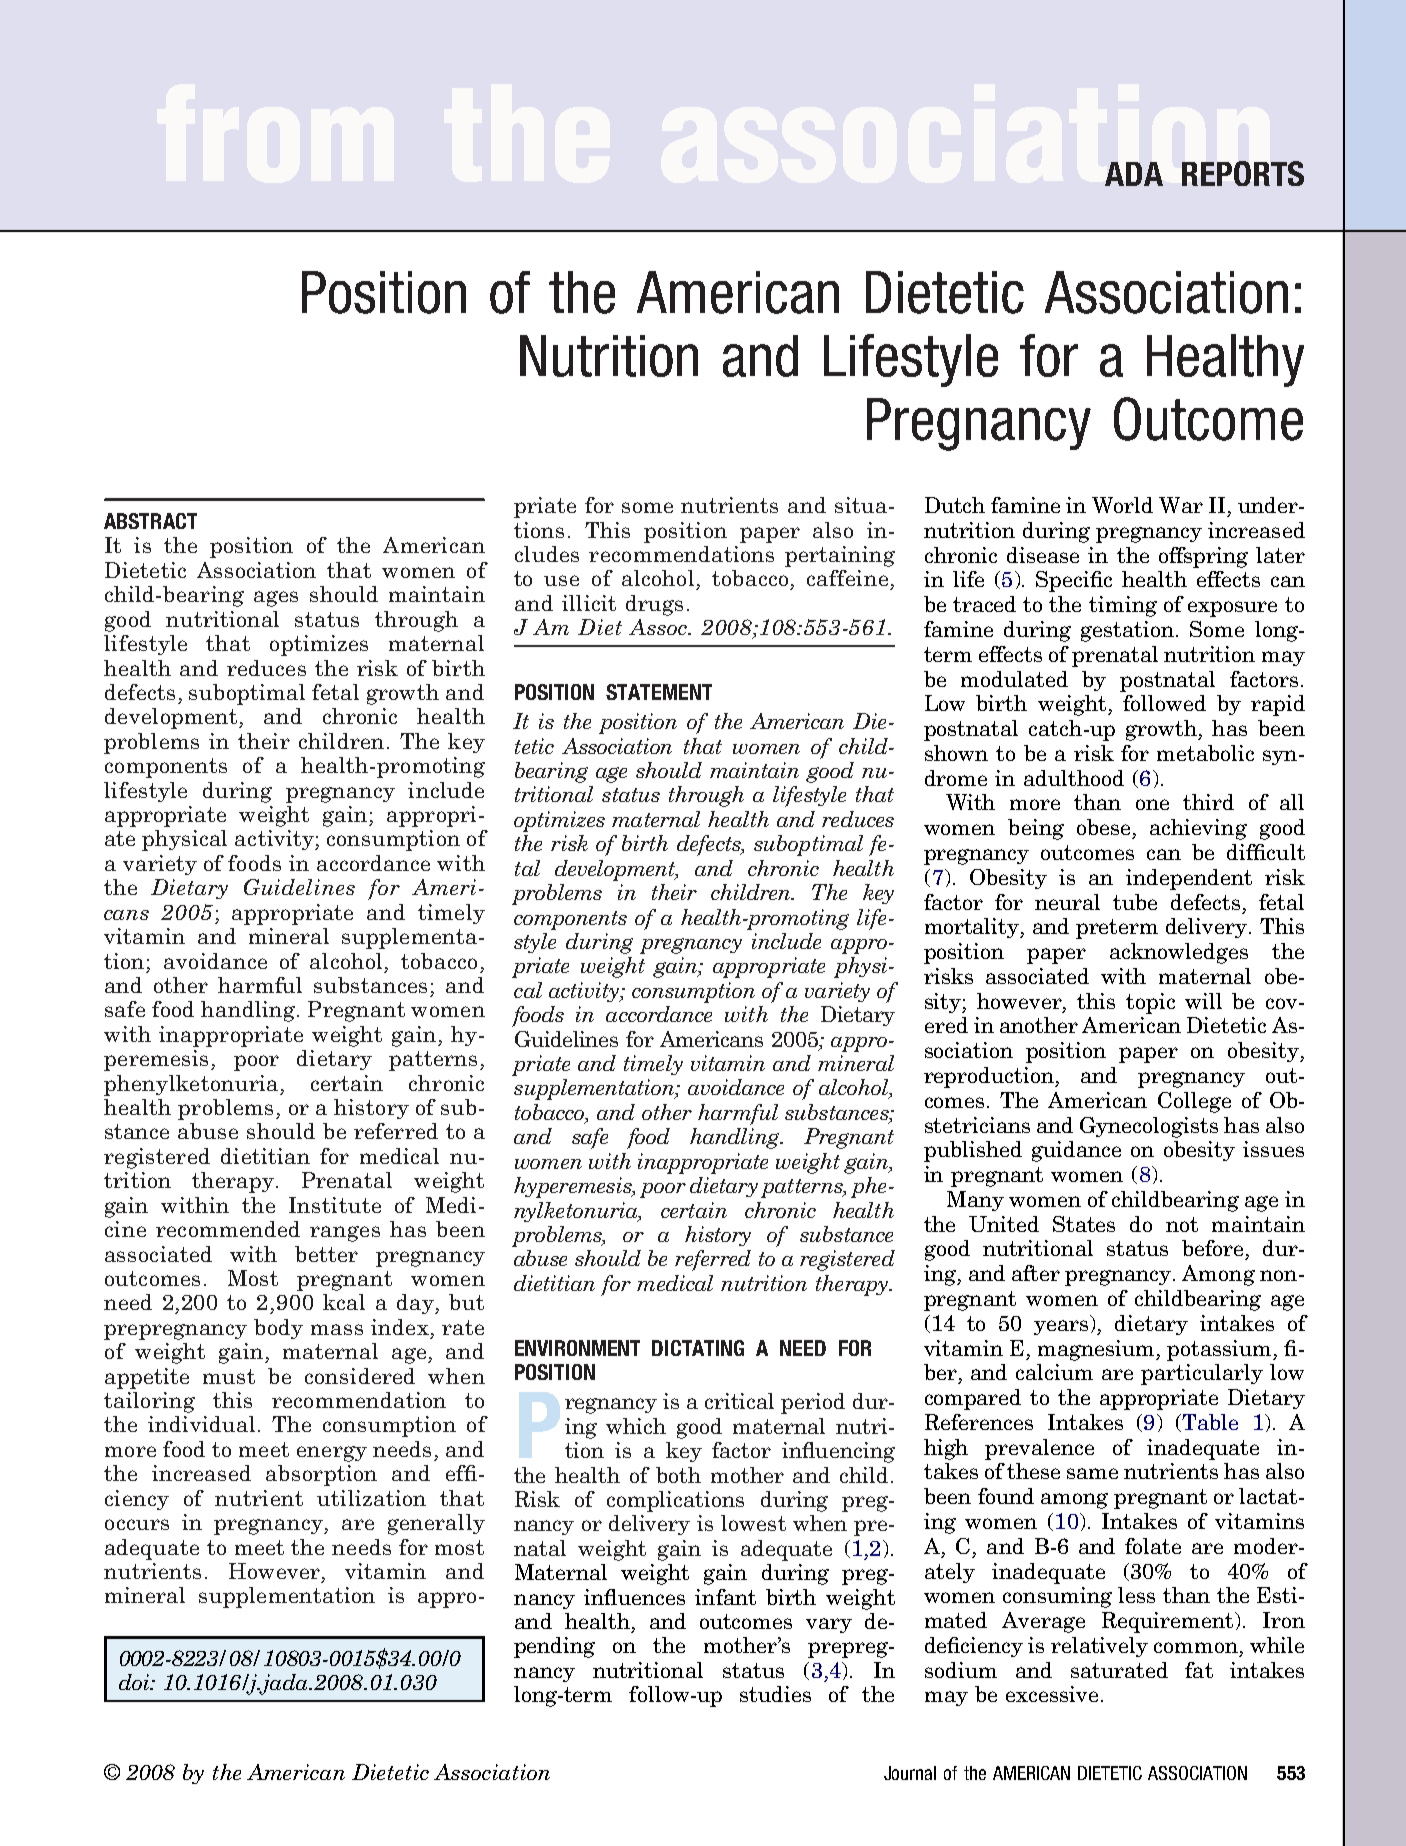 This screenshot has height=1846, width=1406. What do you see at coordinates (1243, 173) in the screenshot?
I see `REPORTS` at bounding box center [1243, 173].
